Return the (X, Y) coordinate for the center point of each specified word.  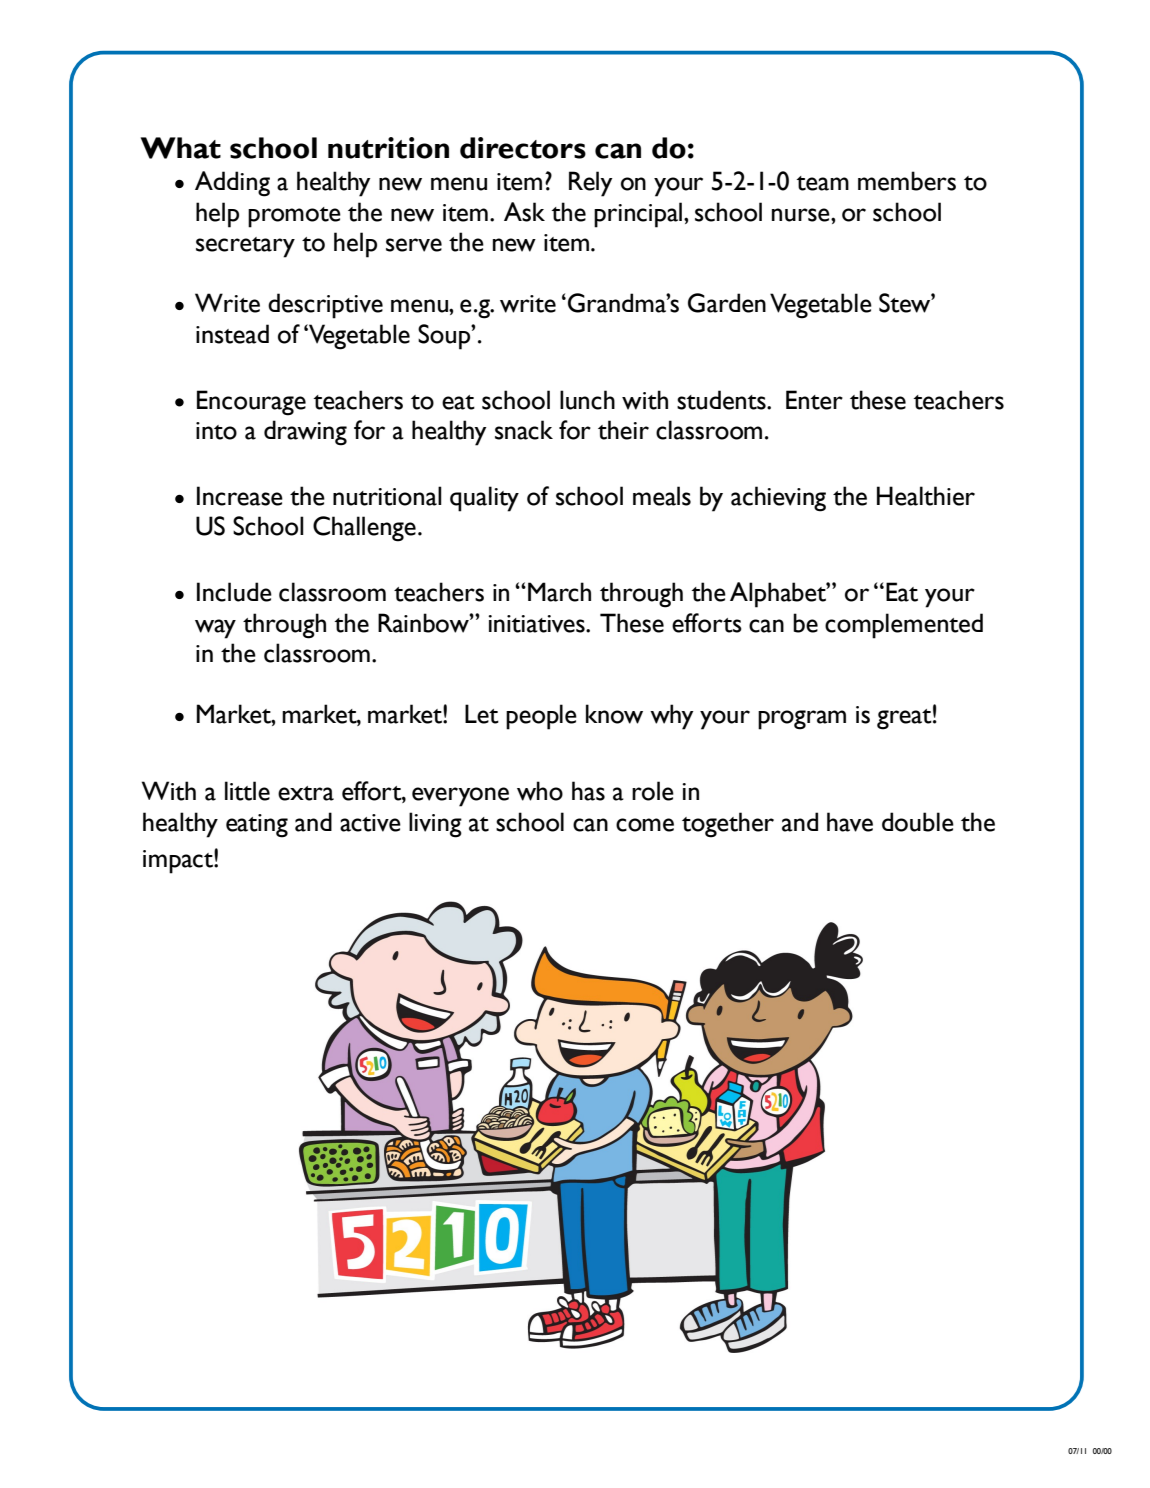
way (215, 629)
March (559, 592)
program (802, 720)
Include (234, 592)
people (541, 717)
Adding (232, 184)
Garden (727, 303)
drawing (305, 433)
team (823, 183)
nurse (802, 215)
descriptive (325, 306)
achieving (778, 499)
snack (524, 430)
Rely (591, 184)
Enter (814, 400)
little (247, 791)
